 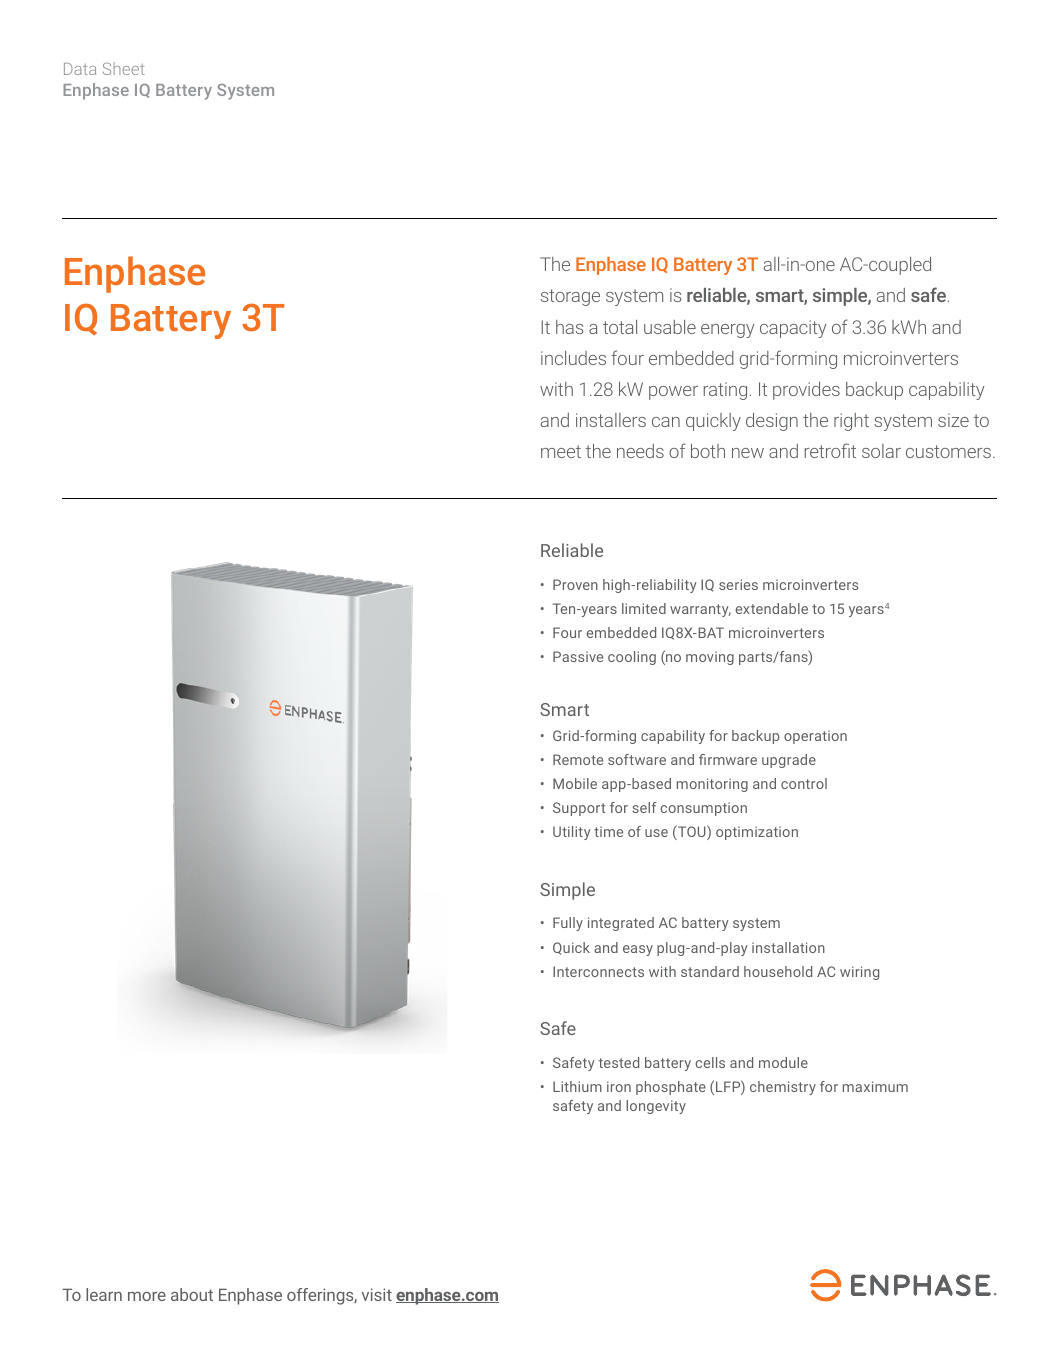 What do you see at coordinates (192, 1294) in the image?
I see `about` at bounding box center [192, 1294].
